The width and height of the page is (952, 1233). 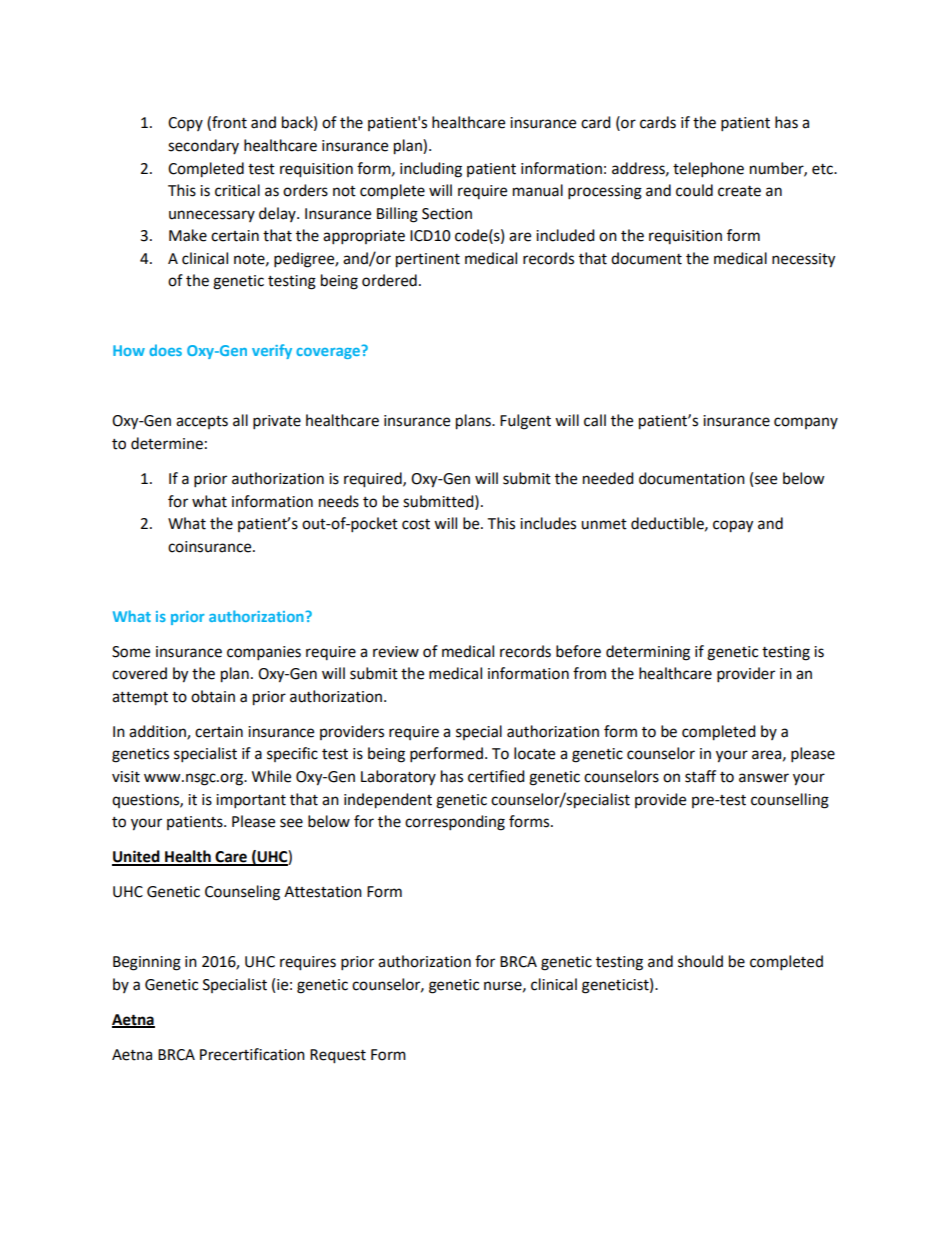 What do you see at coordinates (202, 422) in the page?
I see `accepts` at bounding box center [202, 422].
